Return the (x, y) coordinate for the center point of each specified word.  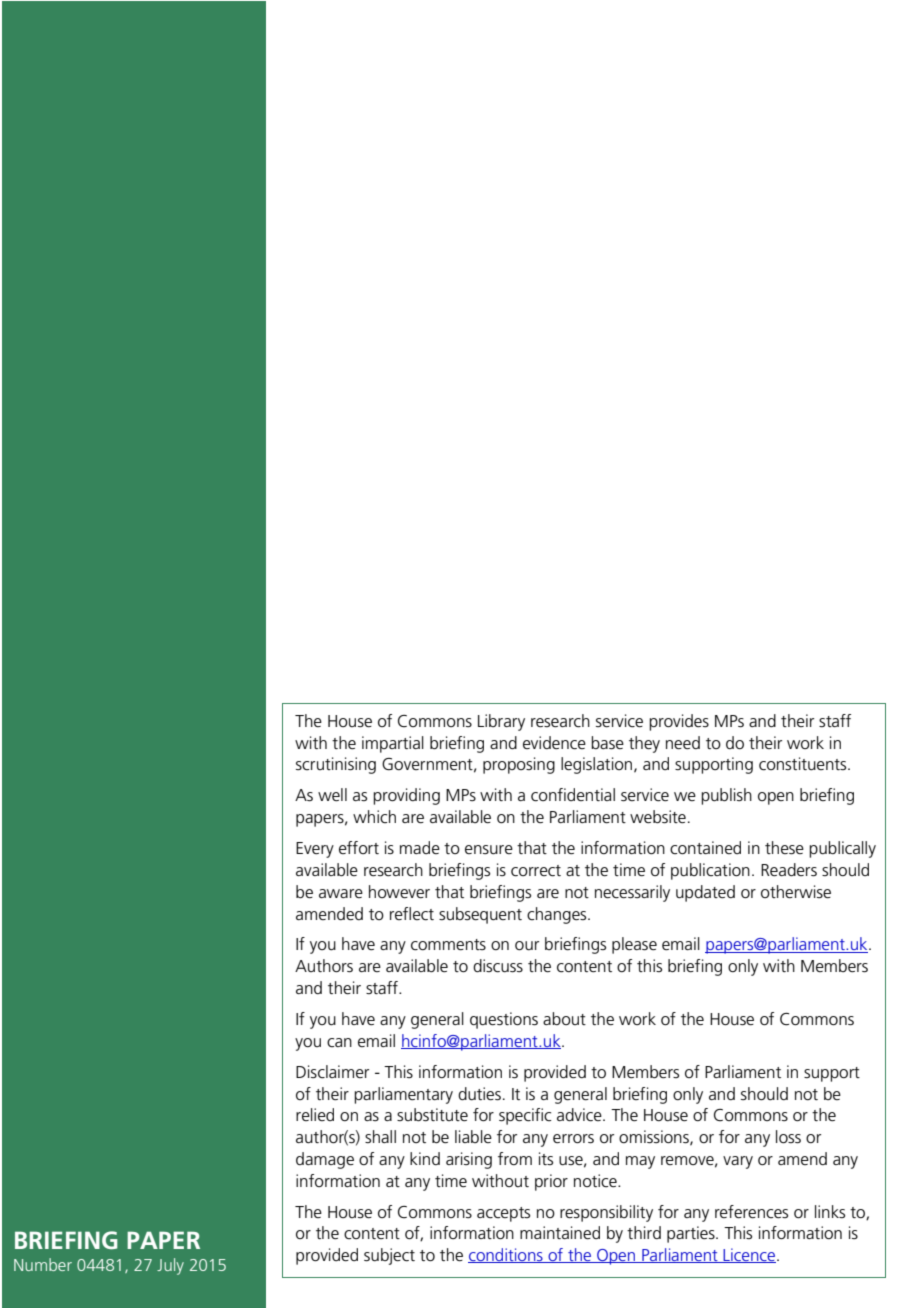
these (784, 848)
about (564, 1018)
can (339, 1043)
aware (341, 893)
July (170, 1266)
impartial (393, 744)
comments (448, 945)
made (420, 847)
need (683, 743)
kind (425, 1158)
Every (315, 850)
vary (738, 1162)
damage (325, 1160)
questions (504, 1020)
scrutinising (336, 765)
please (634, 945)
